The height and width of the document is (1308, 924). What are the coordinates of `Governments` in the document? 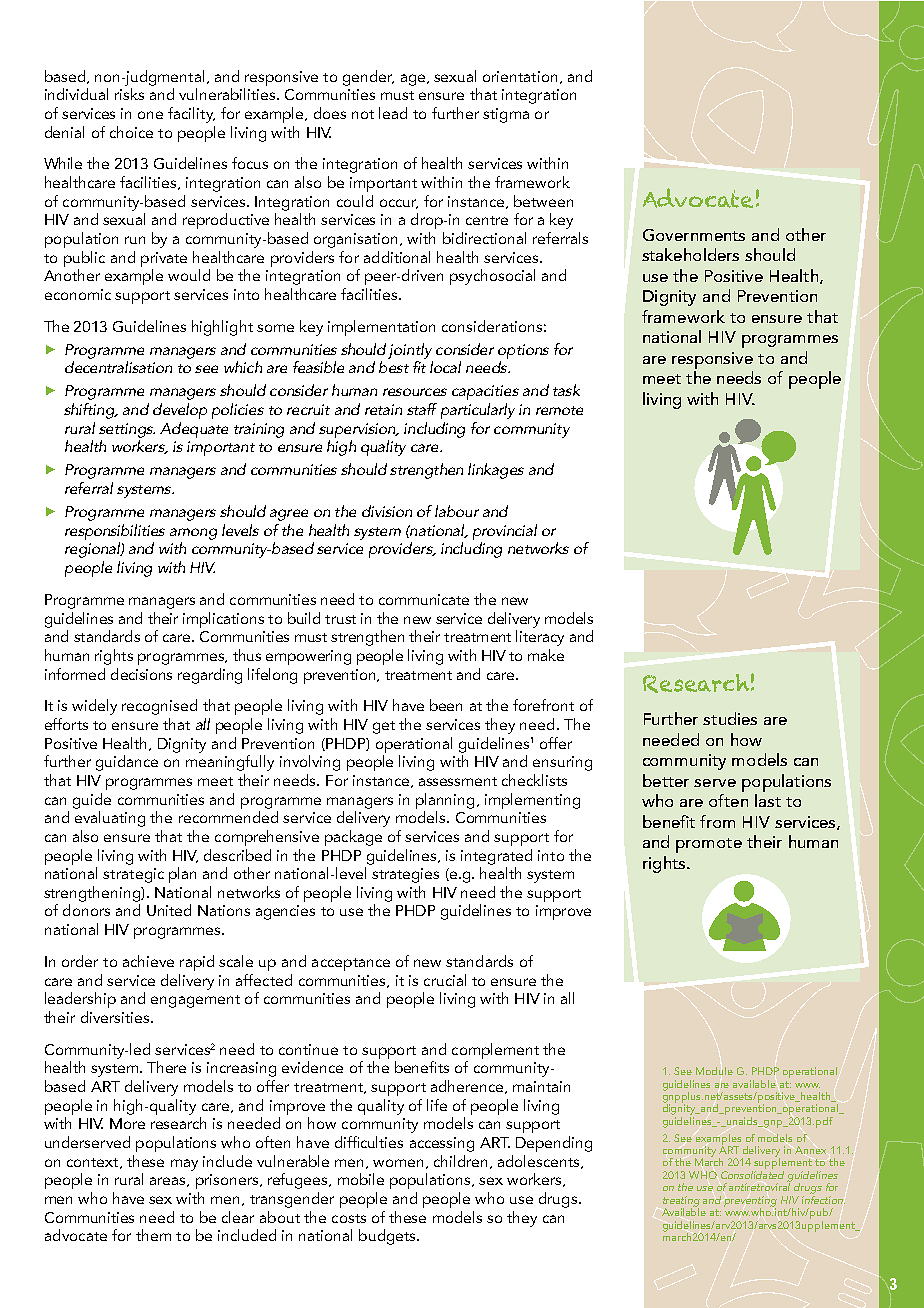 It's located at (694, 235).
